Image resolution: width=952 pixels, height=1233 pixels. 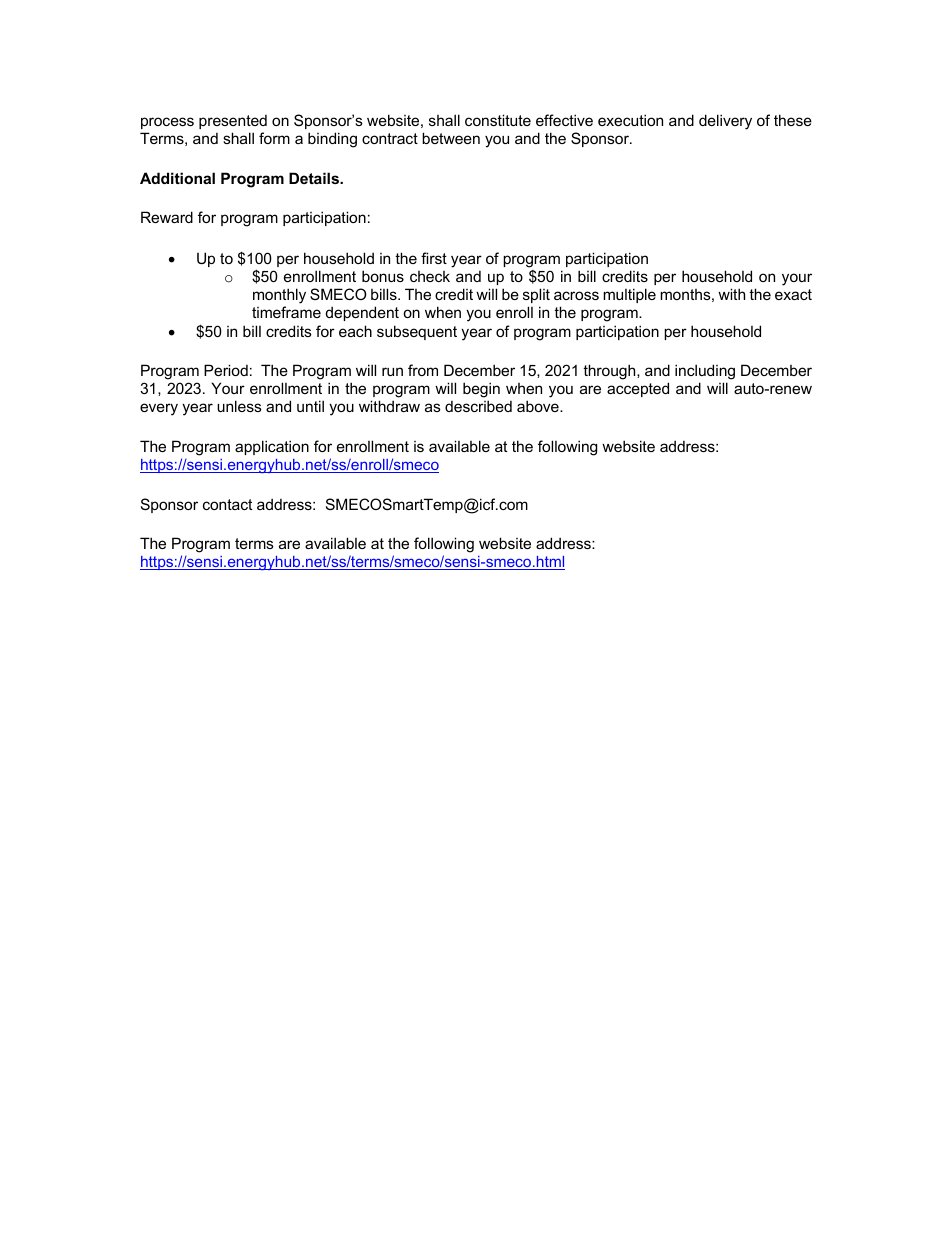 What do you see at coordinates (705, 373) in the screenshot?
I see `including` at bounding box center [705, 373].
